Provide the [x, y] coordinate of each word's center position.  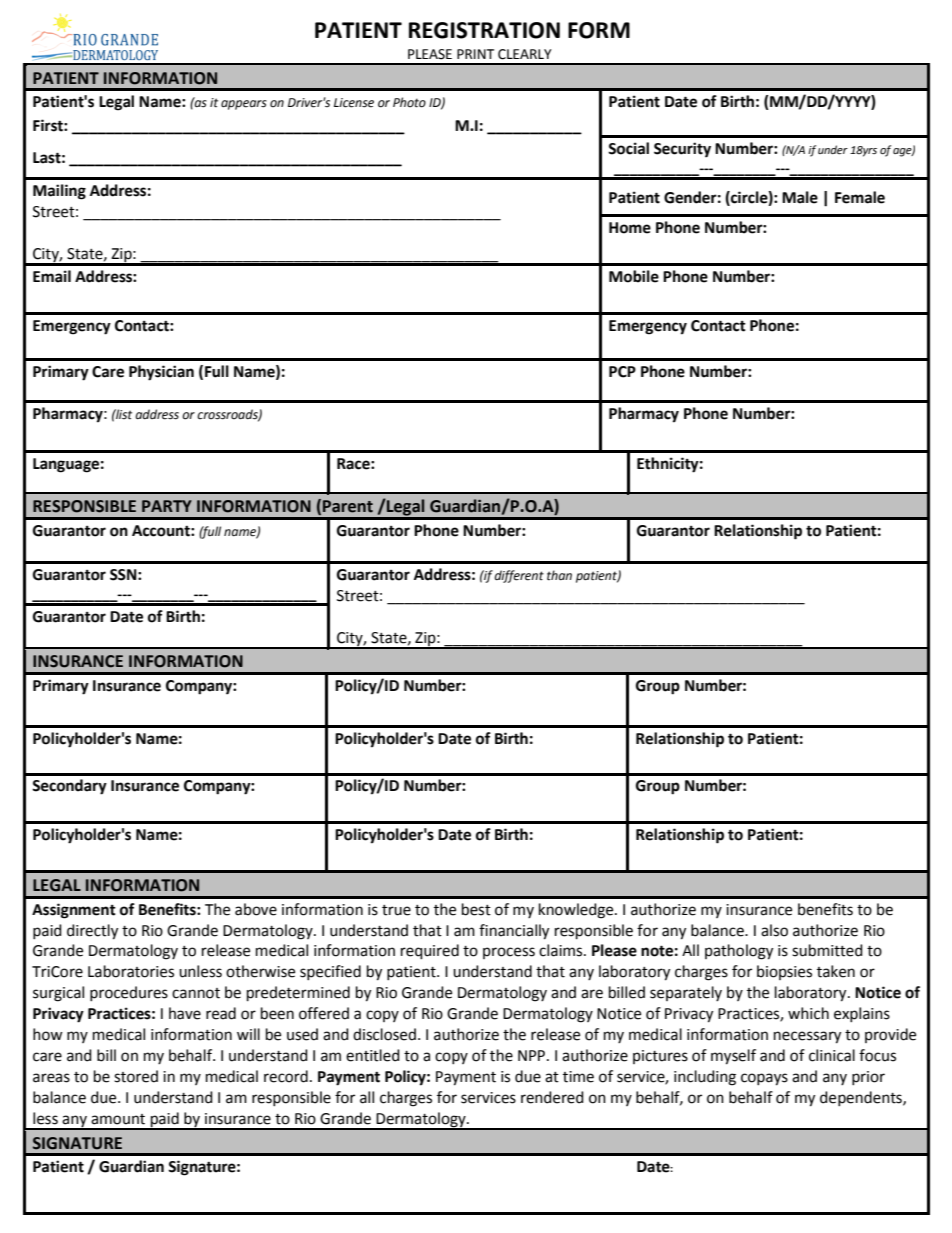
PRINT [475, 54]
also [774, 930]
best [476, 909]
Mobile [634, 276]
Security [682, 150]
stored [136, 1076]
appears [244, 105]
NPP [531, 1055]
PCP [622, 372]
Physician [161, 373]
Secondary [69, 787]
